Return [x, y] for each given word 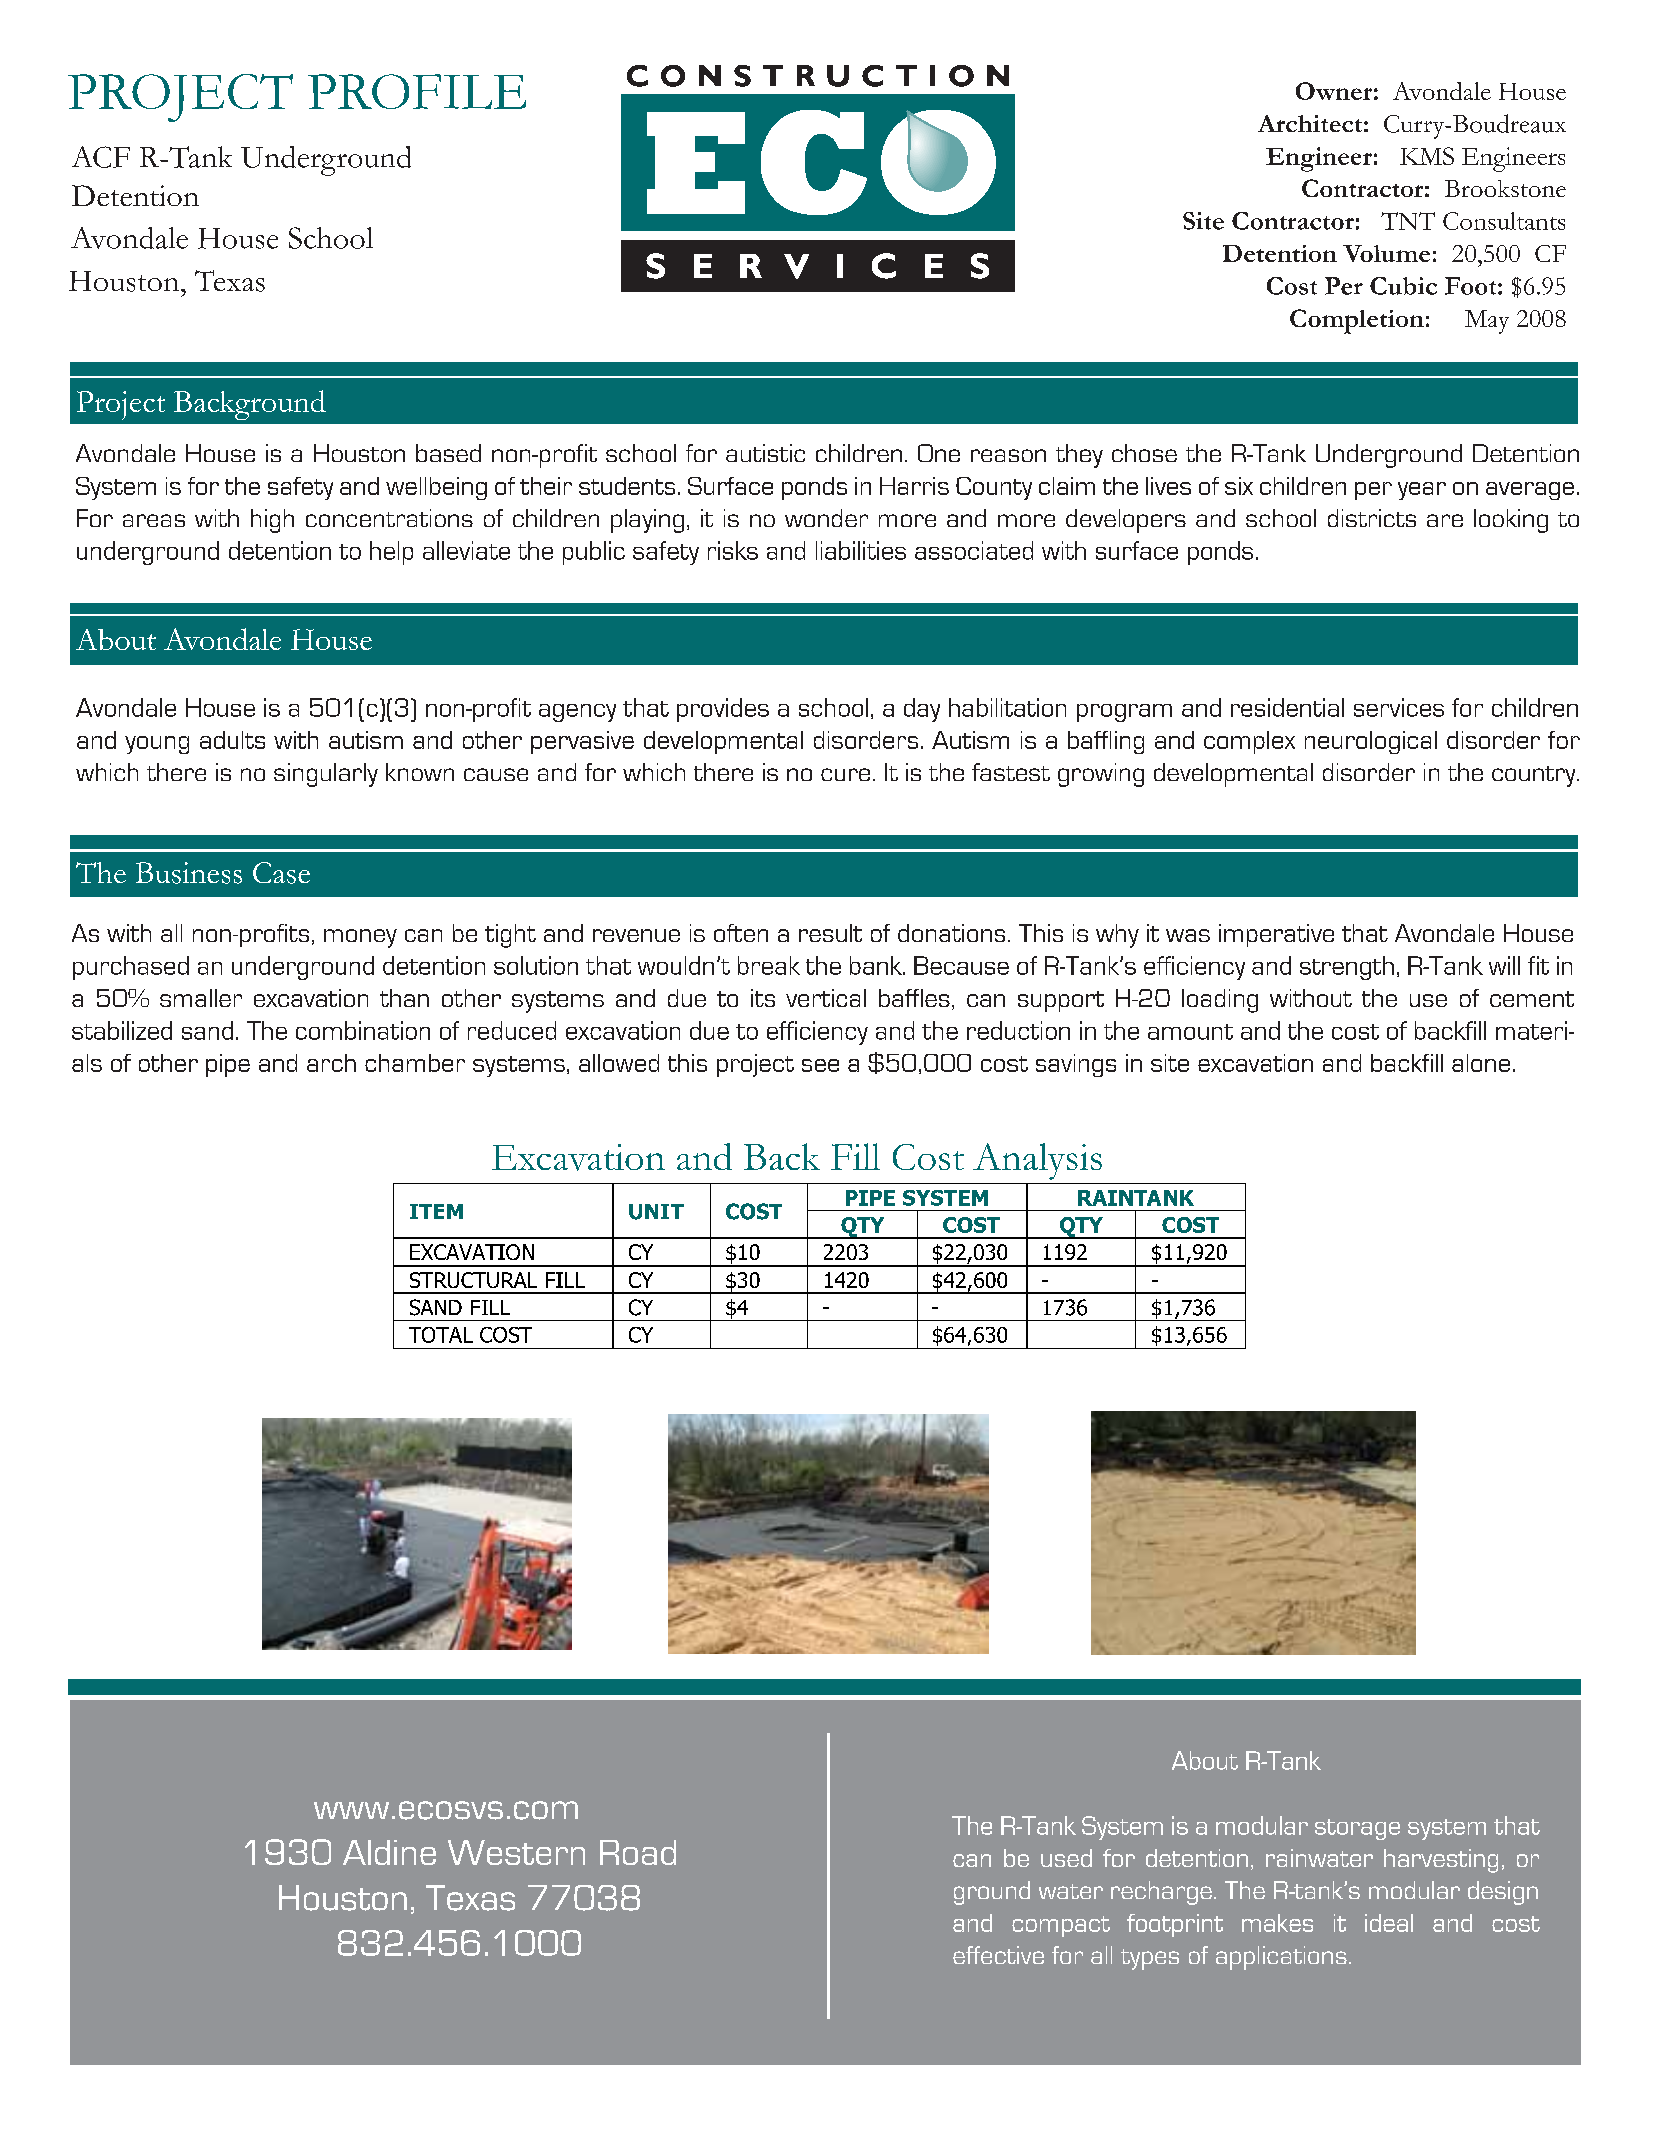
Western [516, 1852]
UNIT [656, 1212]
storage [1357, 1829]
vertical [826, 998]
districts [1372, 518]
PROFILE [417, 91]
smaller [201, 998]
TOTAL [441, 1335]
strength [1347, 968]
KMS [1427, 156]
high [272, 521]
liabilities [861, 550]
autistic [765, 453]
